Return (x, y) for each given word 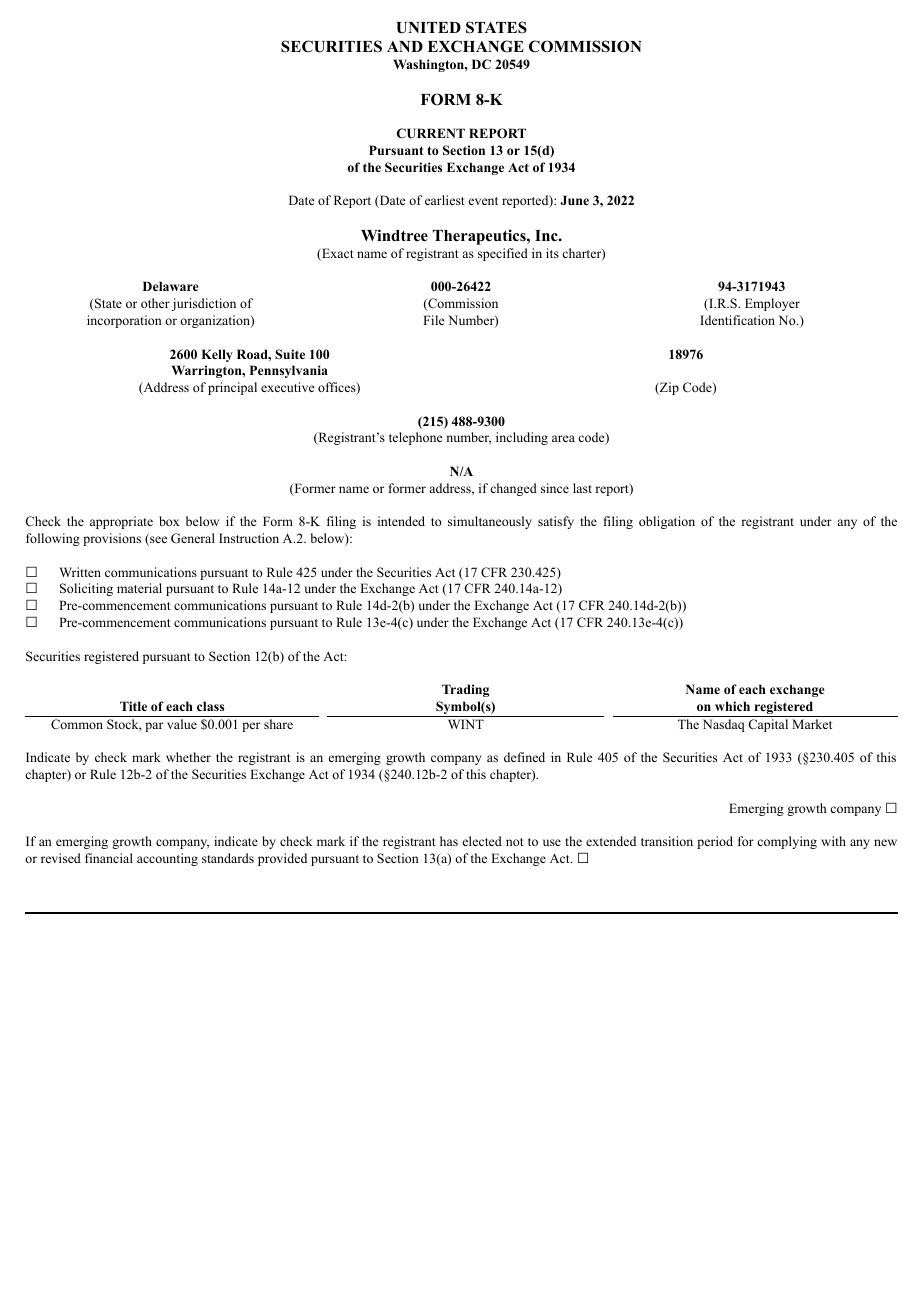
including (522, 438)
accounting (167, 859)
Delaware (170, 286)
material (139, 588)
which (732, 706)
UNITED (429, 28)
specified (503, 254)
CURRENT (431, 133)
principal (232, 388)
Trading (465, 690)
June (574, 200)
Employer (772, 304)
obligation (667, 522)
